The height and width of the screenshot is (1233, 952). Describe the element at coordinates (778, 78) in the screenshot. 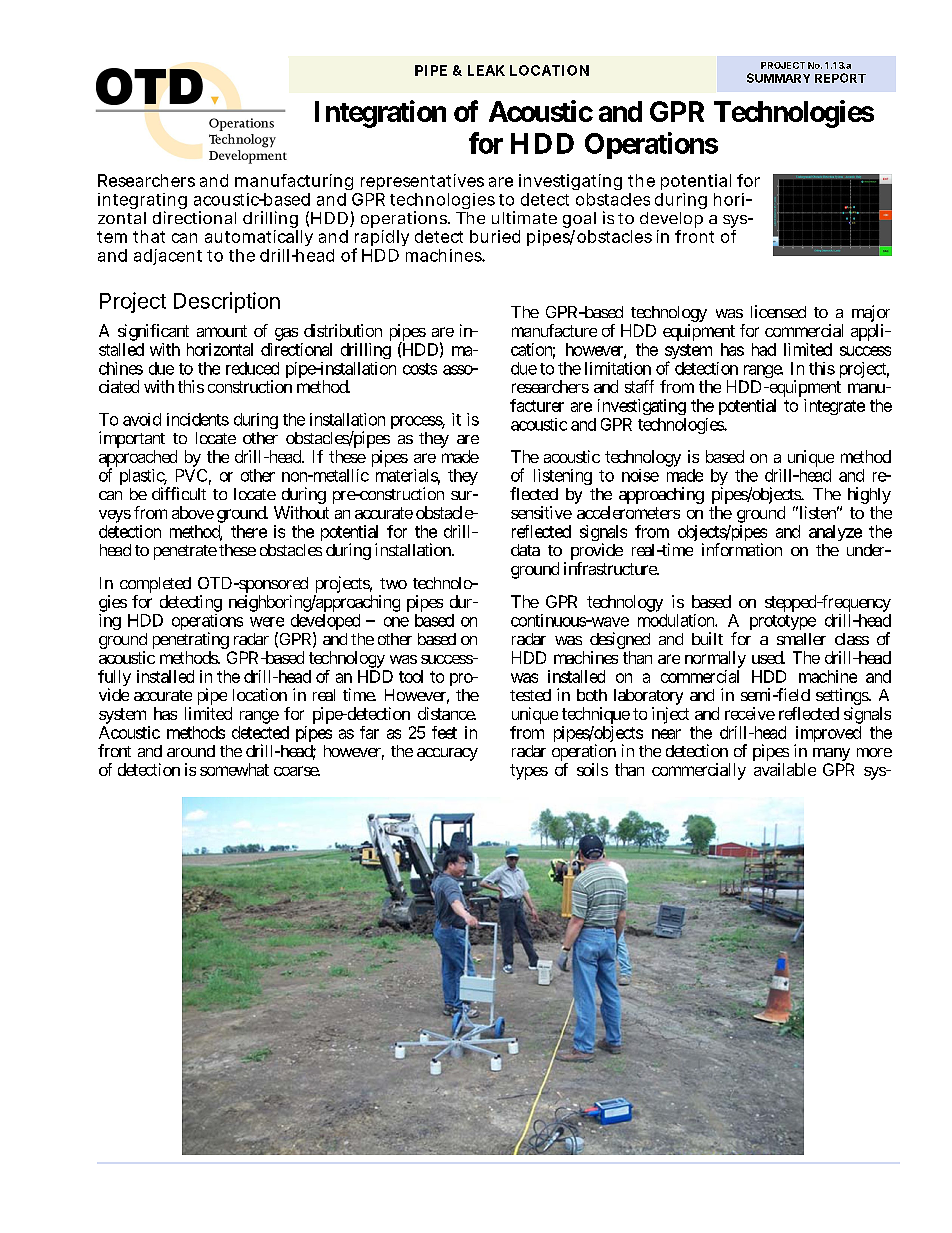

I see `SUMMARY` at that location.
